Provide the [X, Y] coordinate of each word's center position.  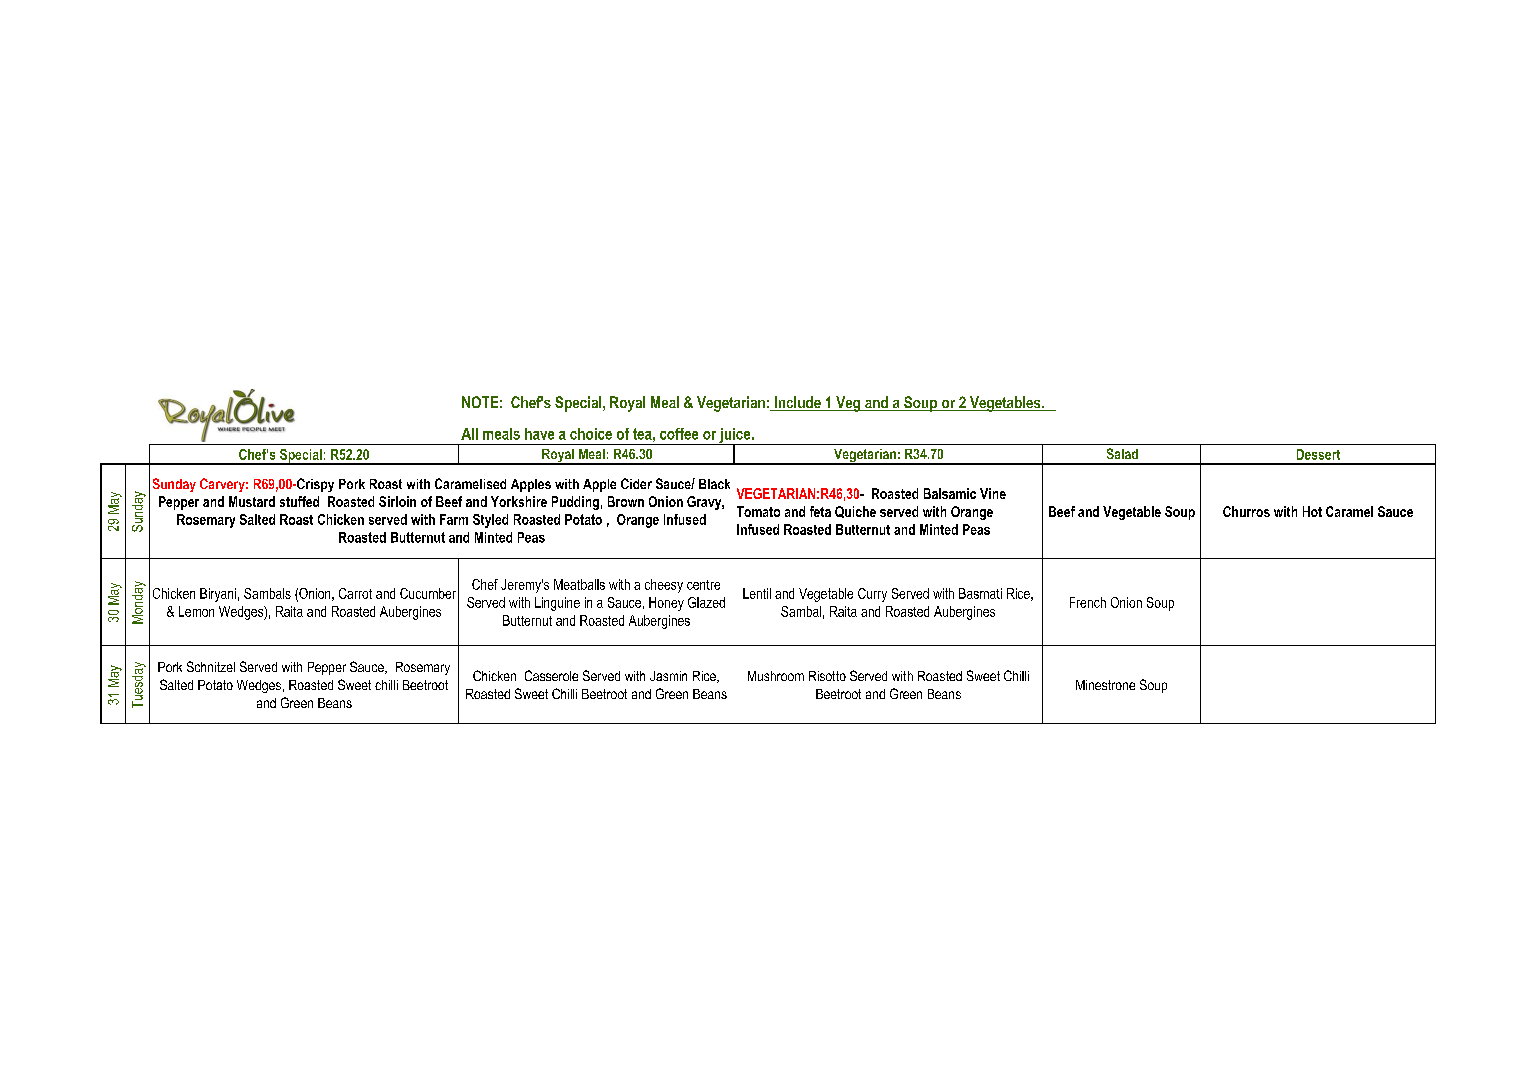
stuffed [299, 501]
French [1088, 602]
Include [797, 403]
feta [820, 511]
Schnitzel [211, 666]
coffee [679, 434]
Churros [1246, 511]
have [539, 434]
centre [703, 585]
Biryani [218, 595]
